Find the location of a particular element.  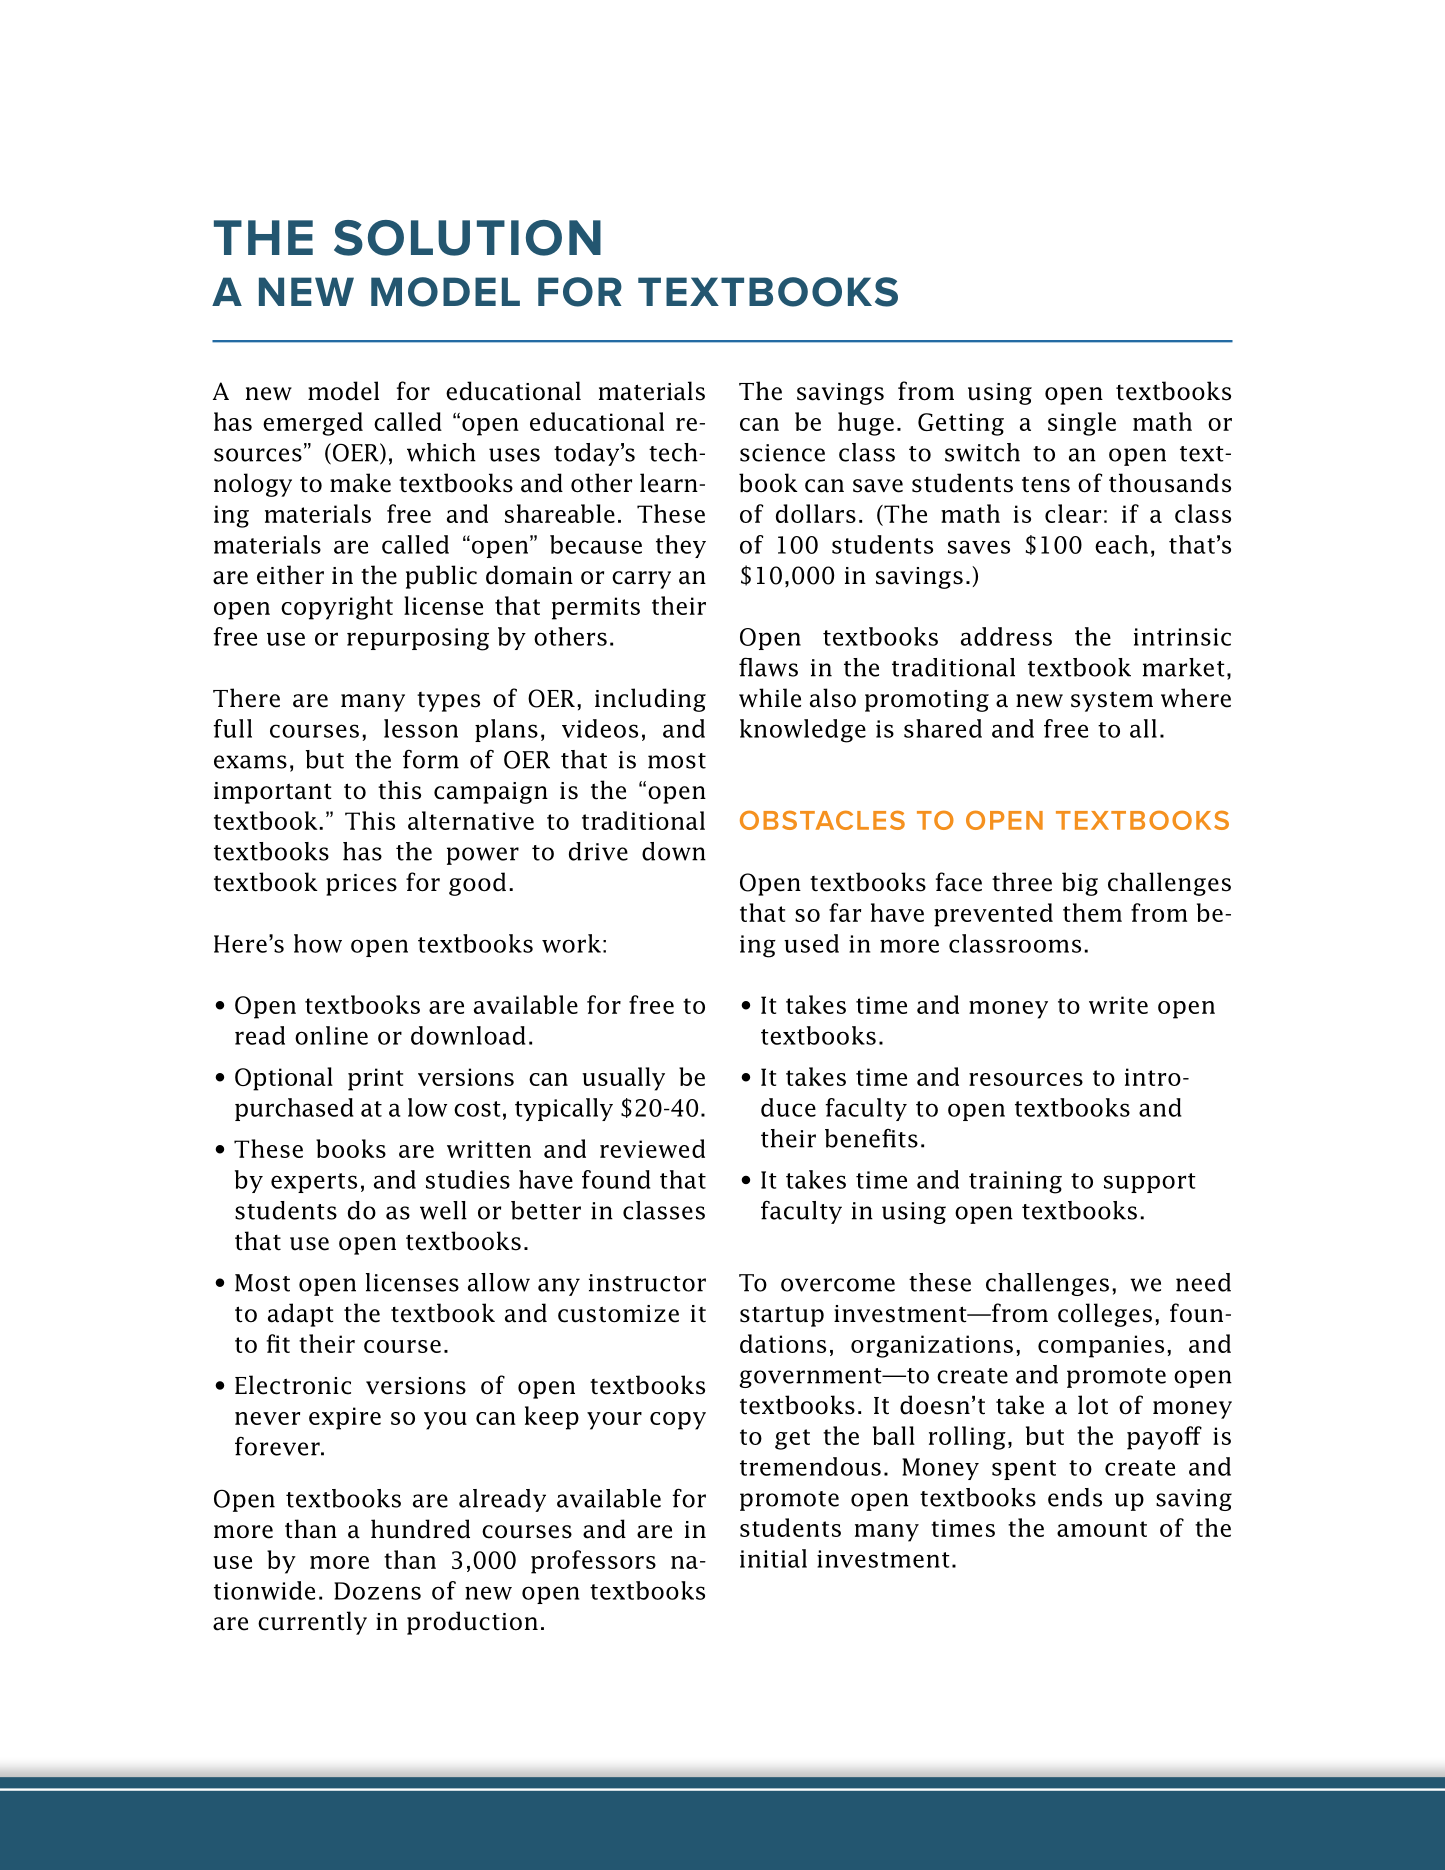

initial is located at coordinates (773, 1558).
